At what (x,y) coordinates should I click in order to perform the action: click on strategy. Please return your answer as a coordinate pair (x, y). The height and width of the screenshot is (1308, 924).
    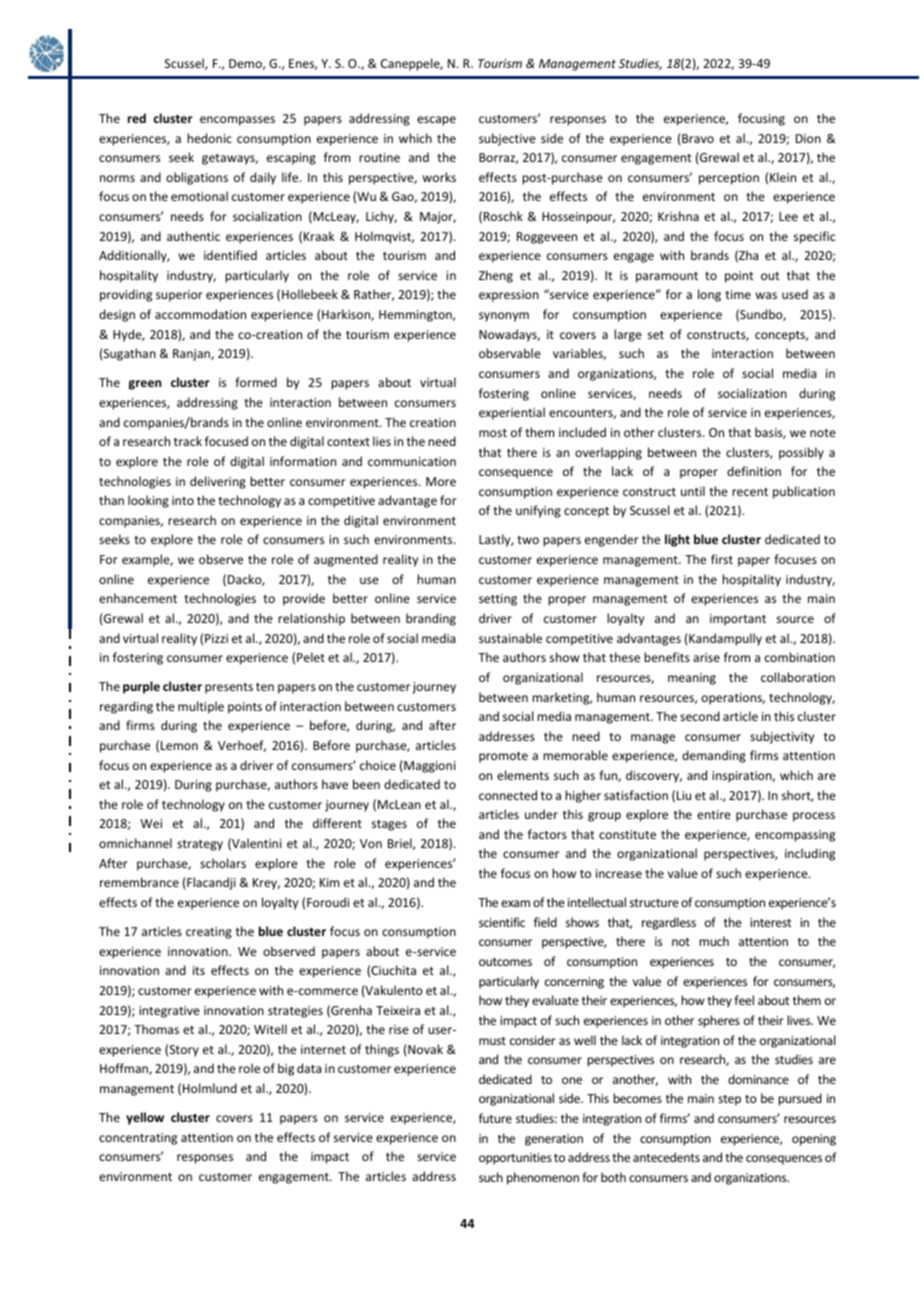
    Looking at the image, I should click on (200, 845).
